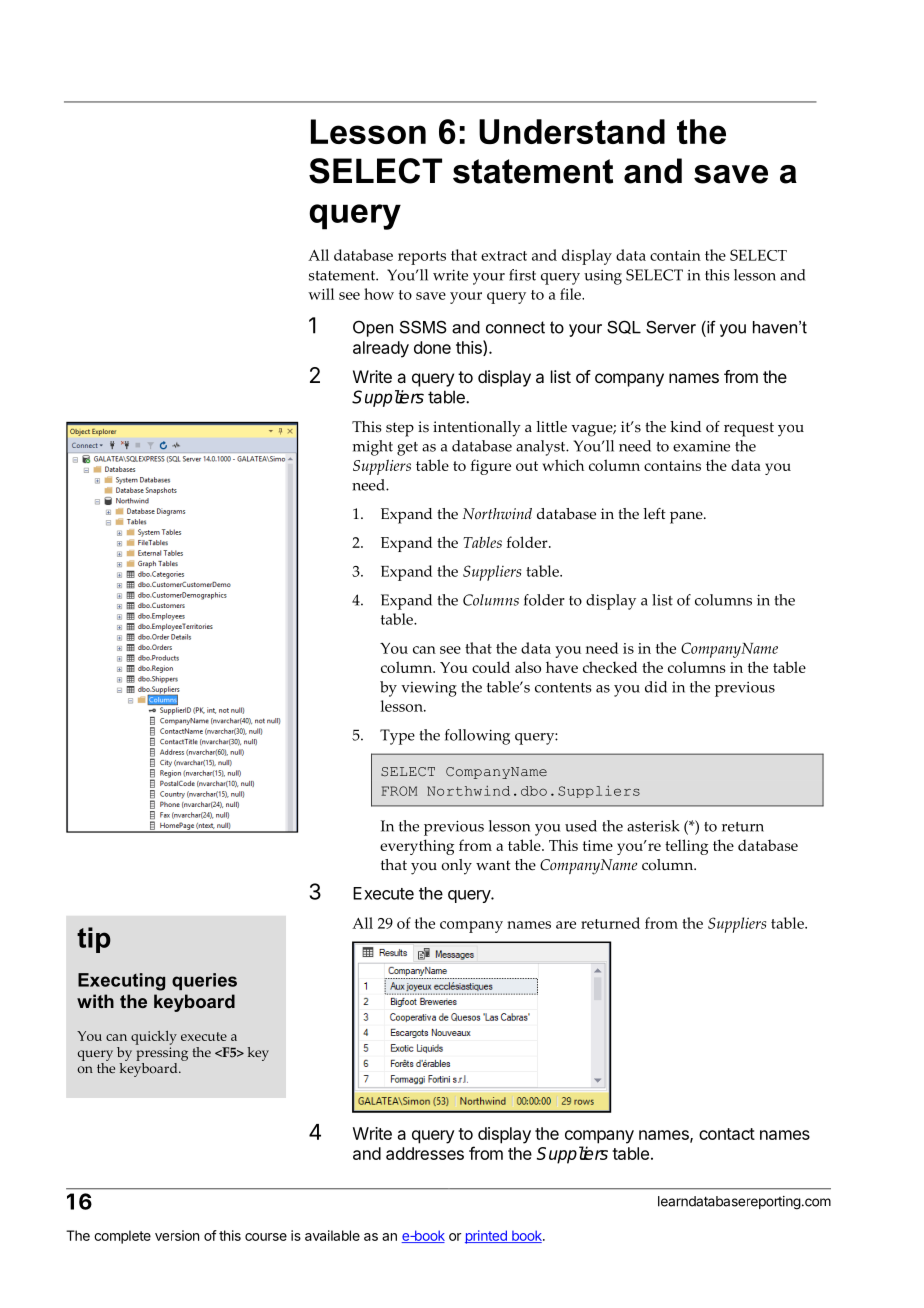 This screenshot has width=924, height=1308. What do you see at coordinates (727, 1134) in the screenshot?
I see `contact` at bounding box center [727, 1134].
